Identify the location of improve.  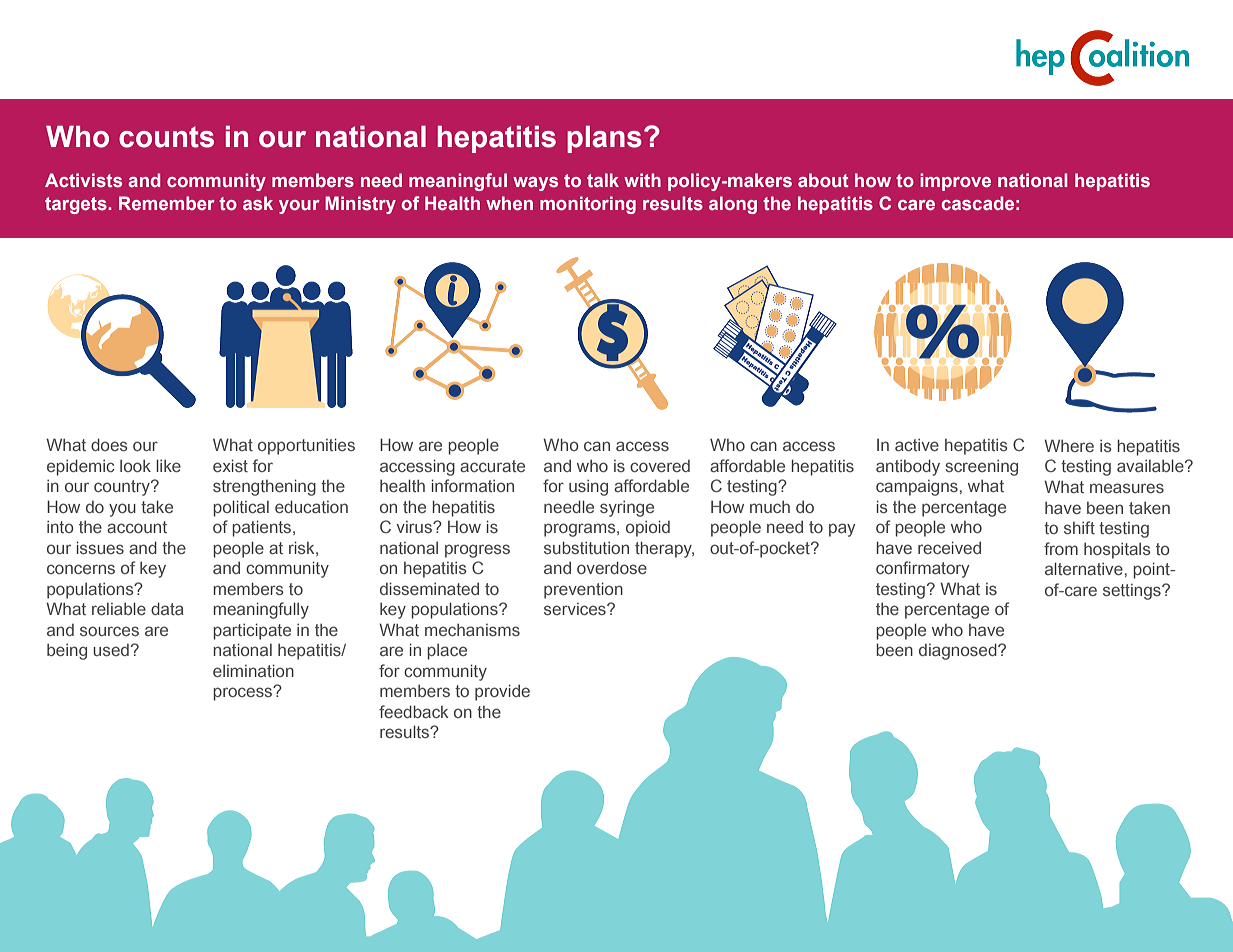
(955, 182).
